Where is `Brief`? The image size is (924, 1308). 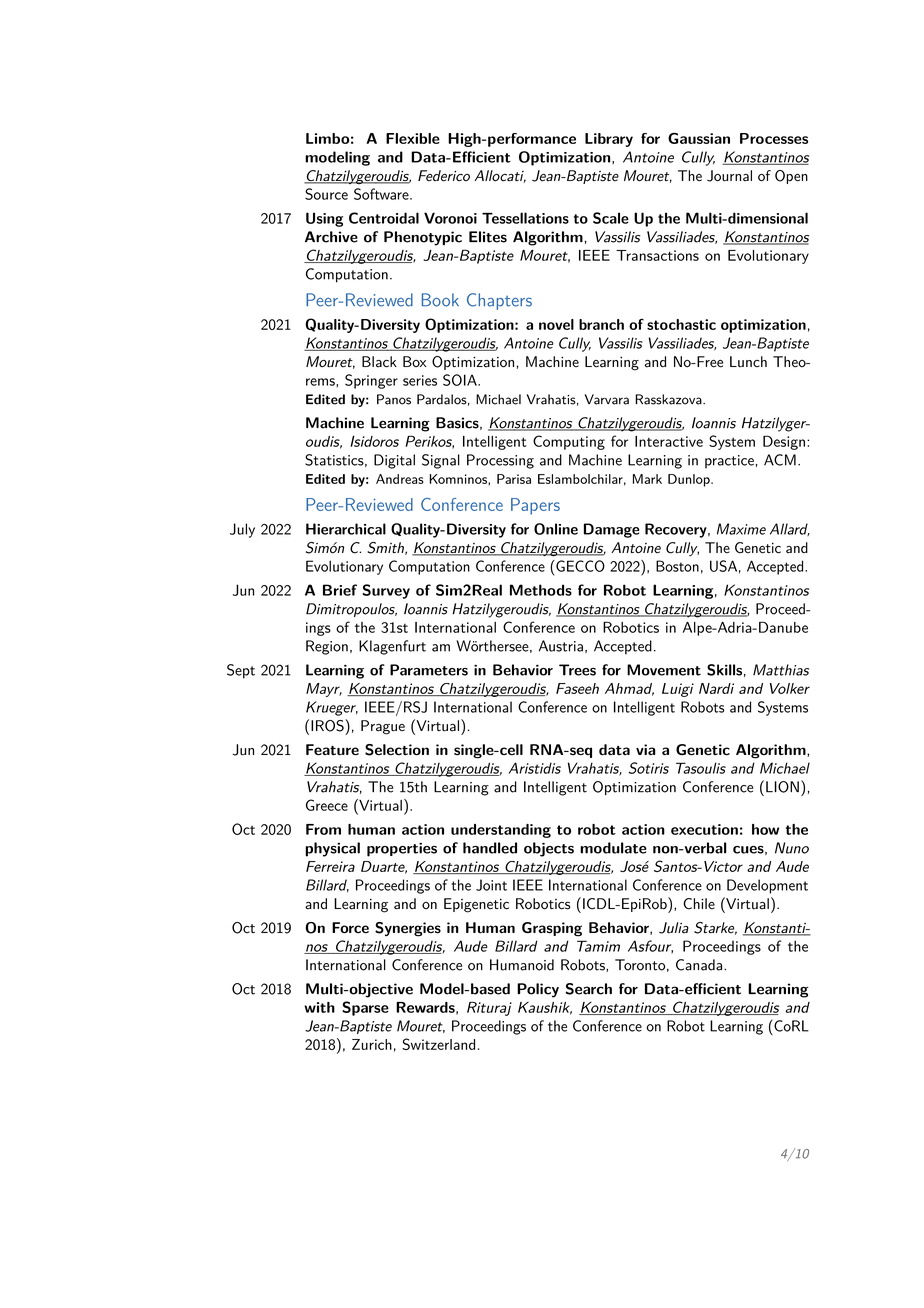 Brief is located at coordinates (340, 590).
